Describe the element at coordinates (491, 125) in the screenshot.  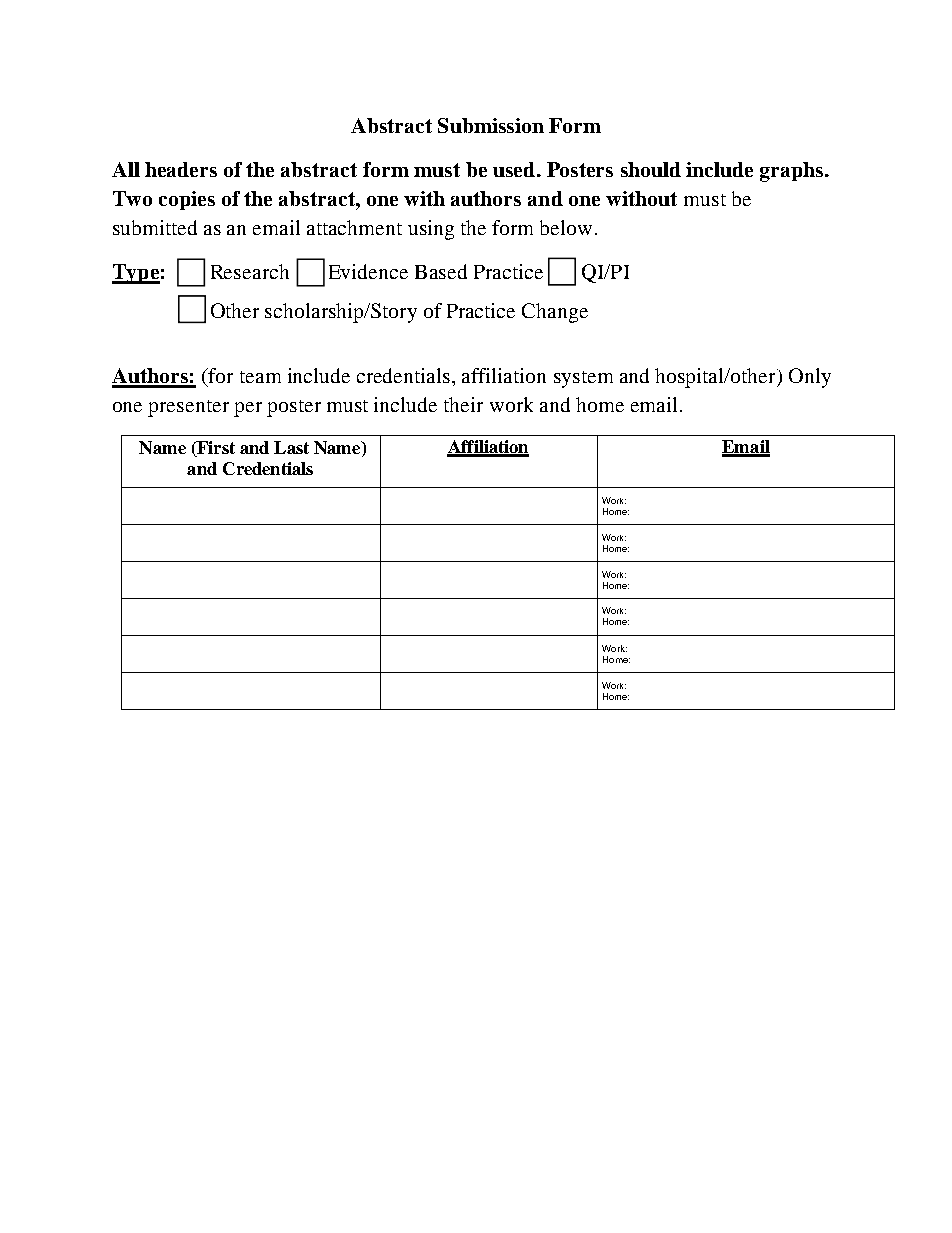
I see `Submission` at that location.
